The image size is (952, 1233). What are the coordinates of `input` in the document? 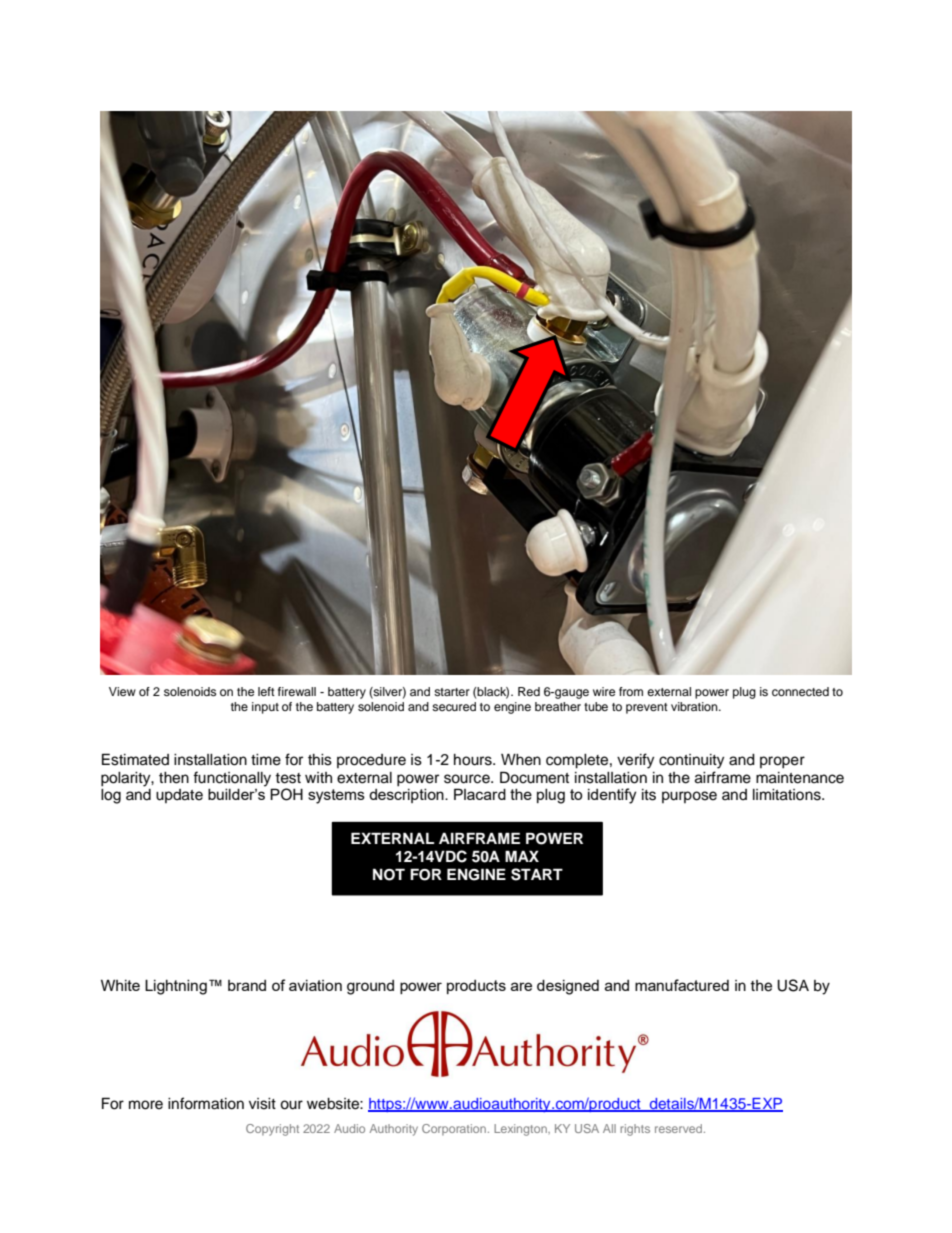 It's located at (265, 708).
